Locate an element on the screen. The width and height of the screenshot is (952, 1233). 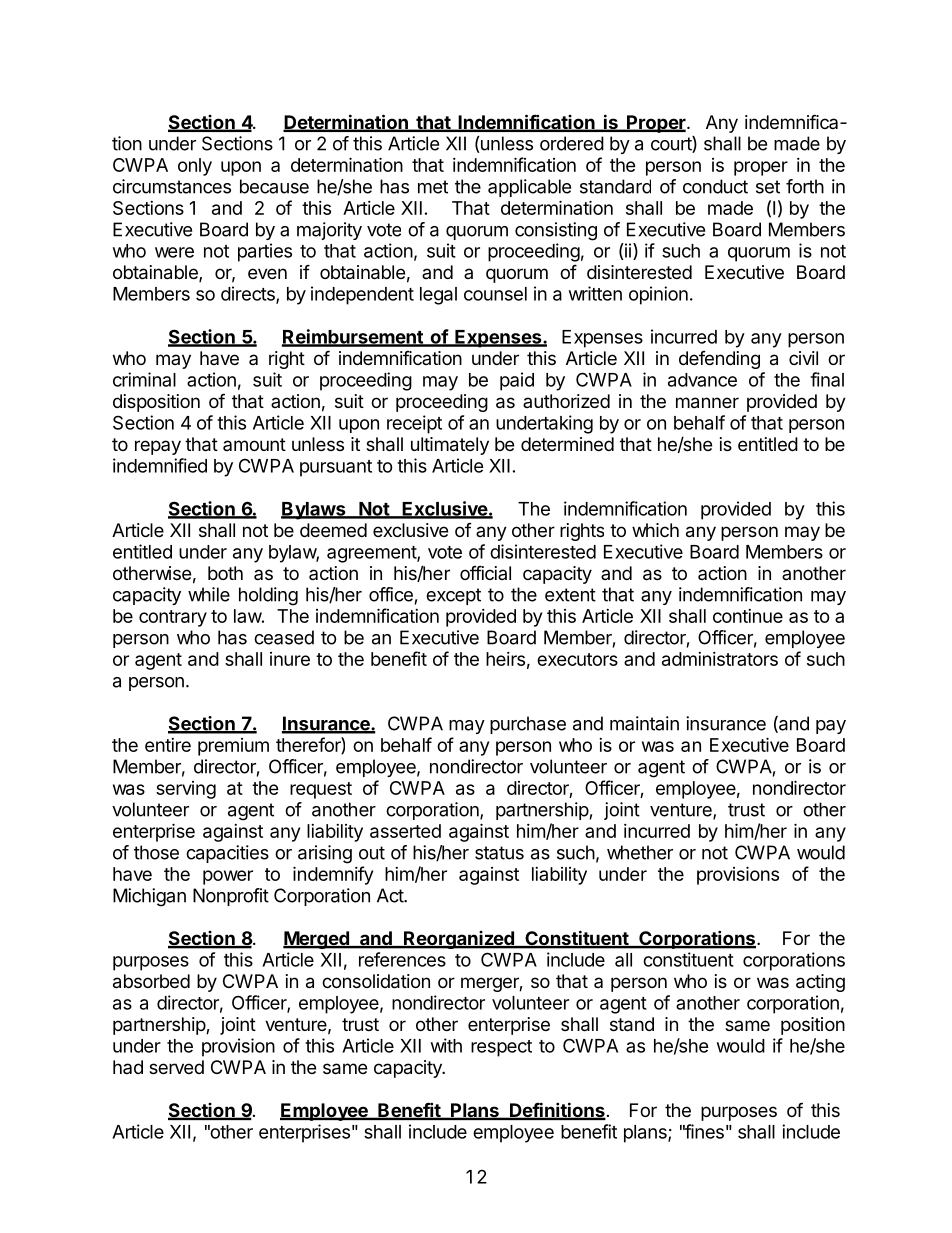
set is located at coordinates (768, 187).
